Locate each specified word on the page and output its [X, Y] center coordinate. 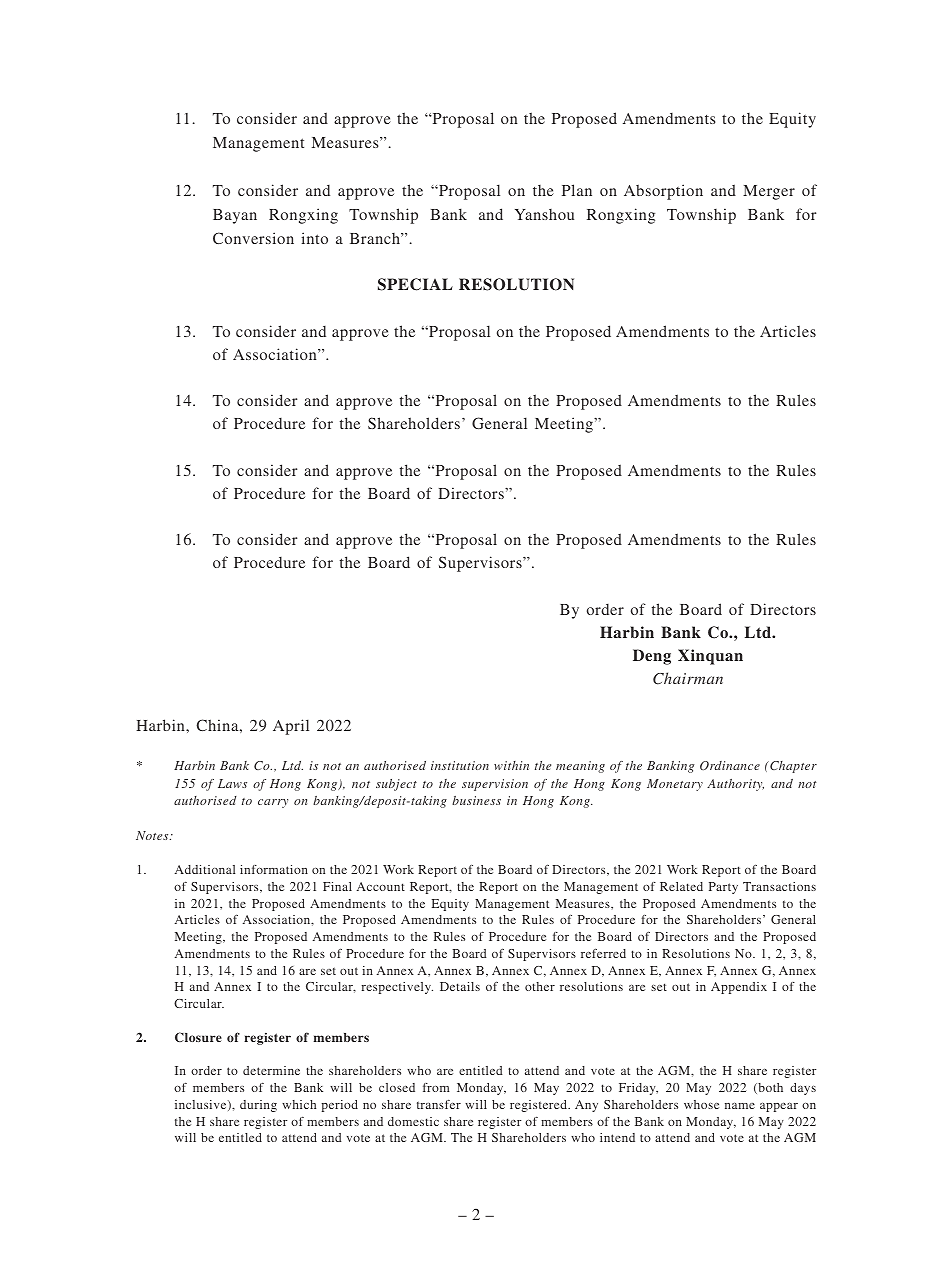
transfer [439, 1104]
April [291, 727]
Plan [577, 190]
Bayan [235, 216]
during [258, 1106]
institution [460, 765]
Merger [769, 192]
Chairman [688, 678]
